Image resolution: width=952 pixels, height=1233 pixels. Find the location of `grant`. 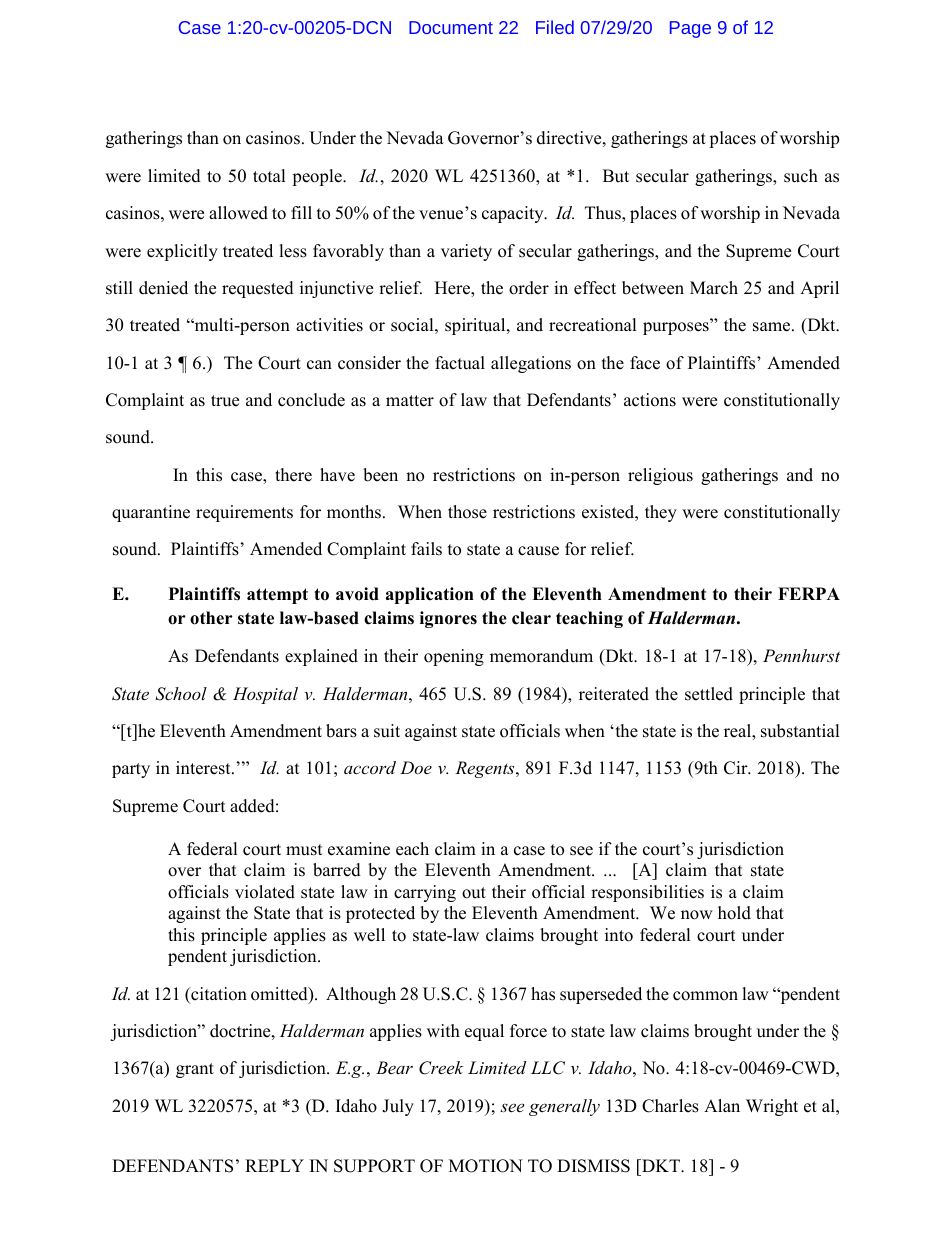

grant is located at coordinates (195, 1070).
